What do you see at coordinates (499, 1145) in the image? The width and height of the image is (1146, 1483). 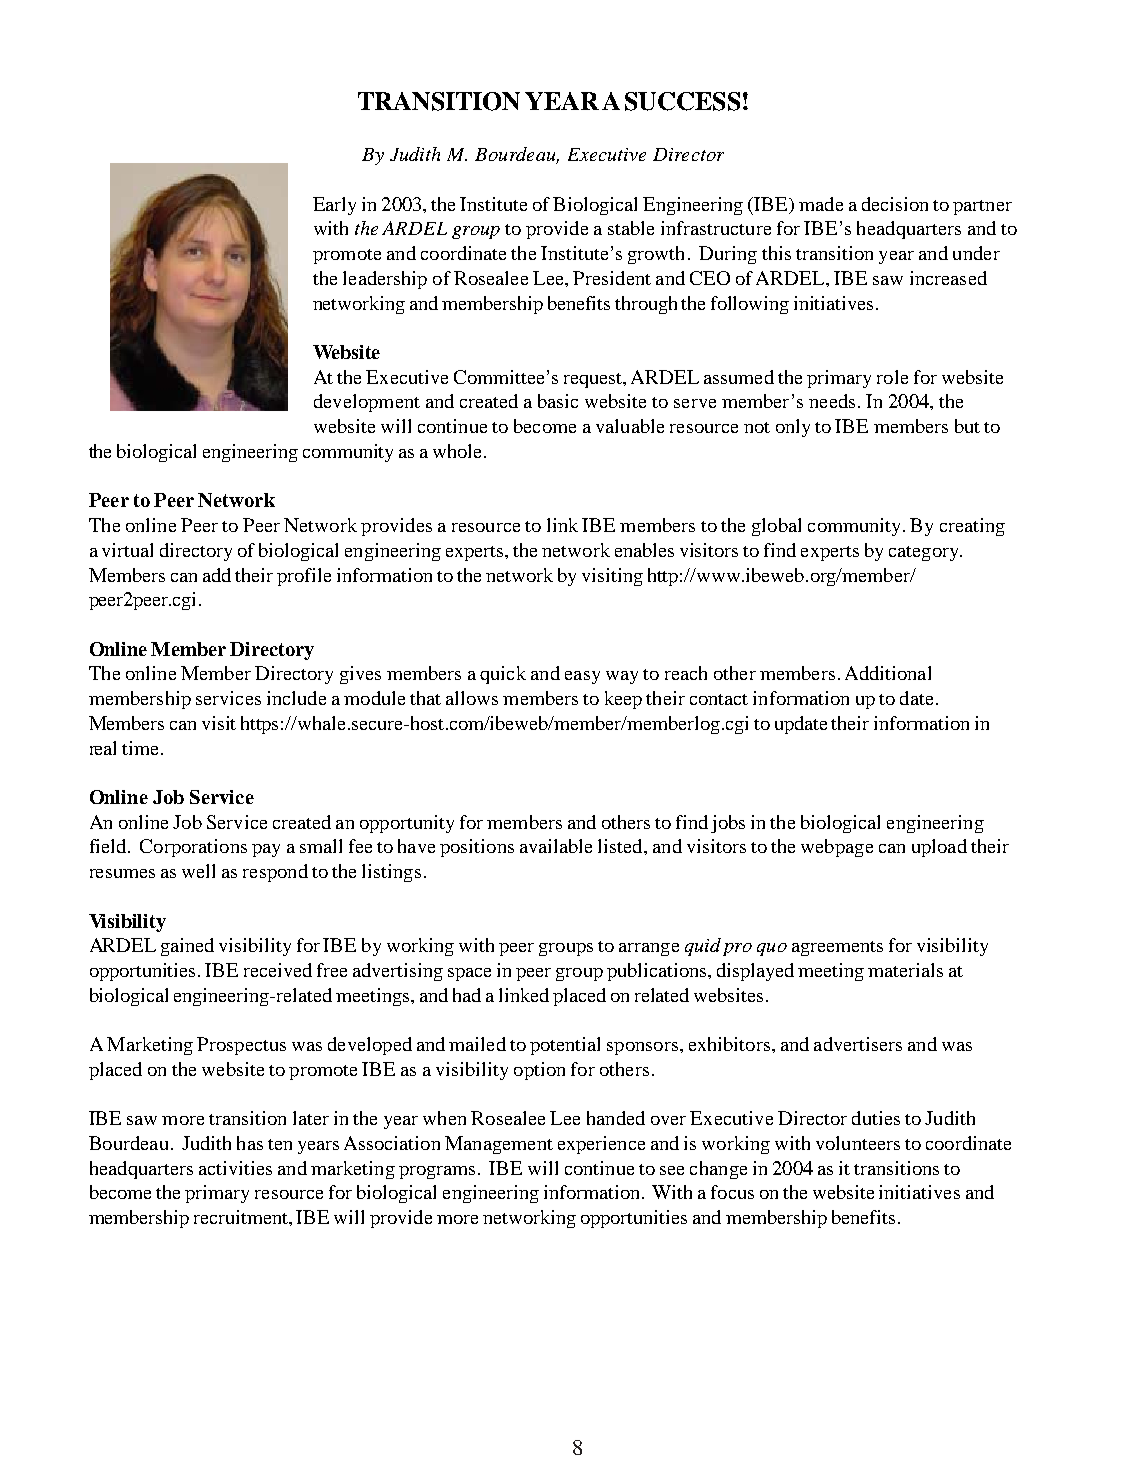 I see `Management` at bounding box center [499, 1145].
